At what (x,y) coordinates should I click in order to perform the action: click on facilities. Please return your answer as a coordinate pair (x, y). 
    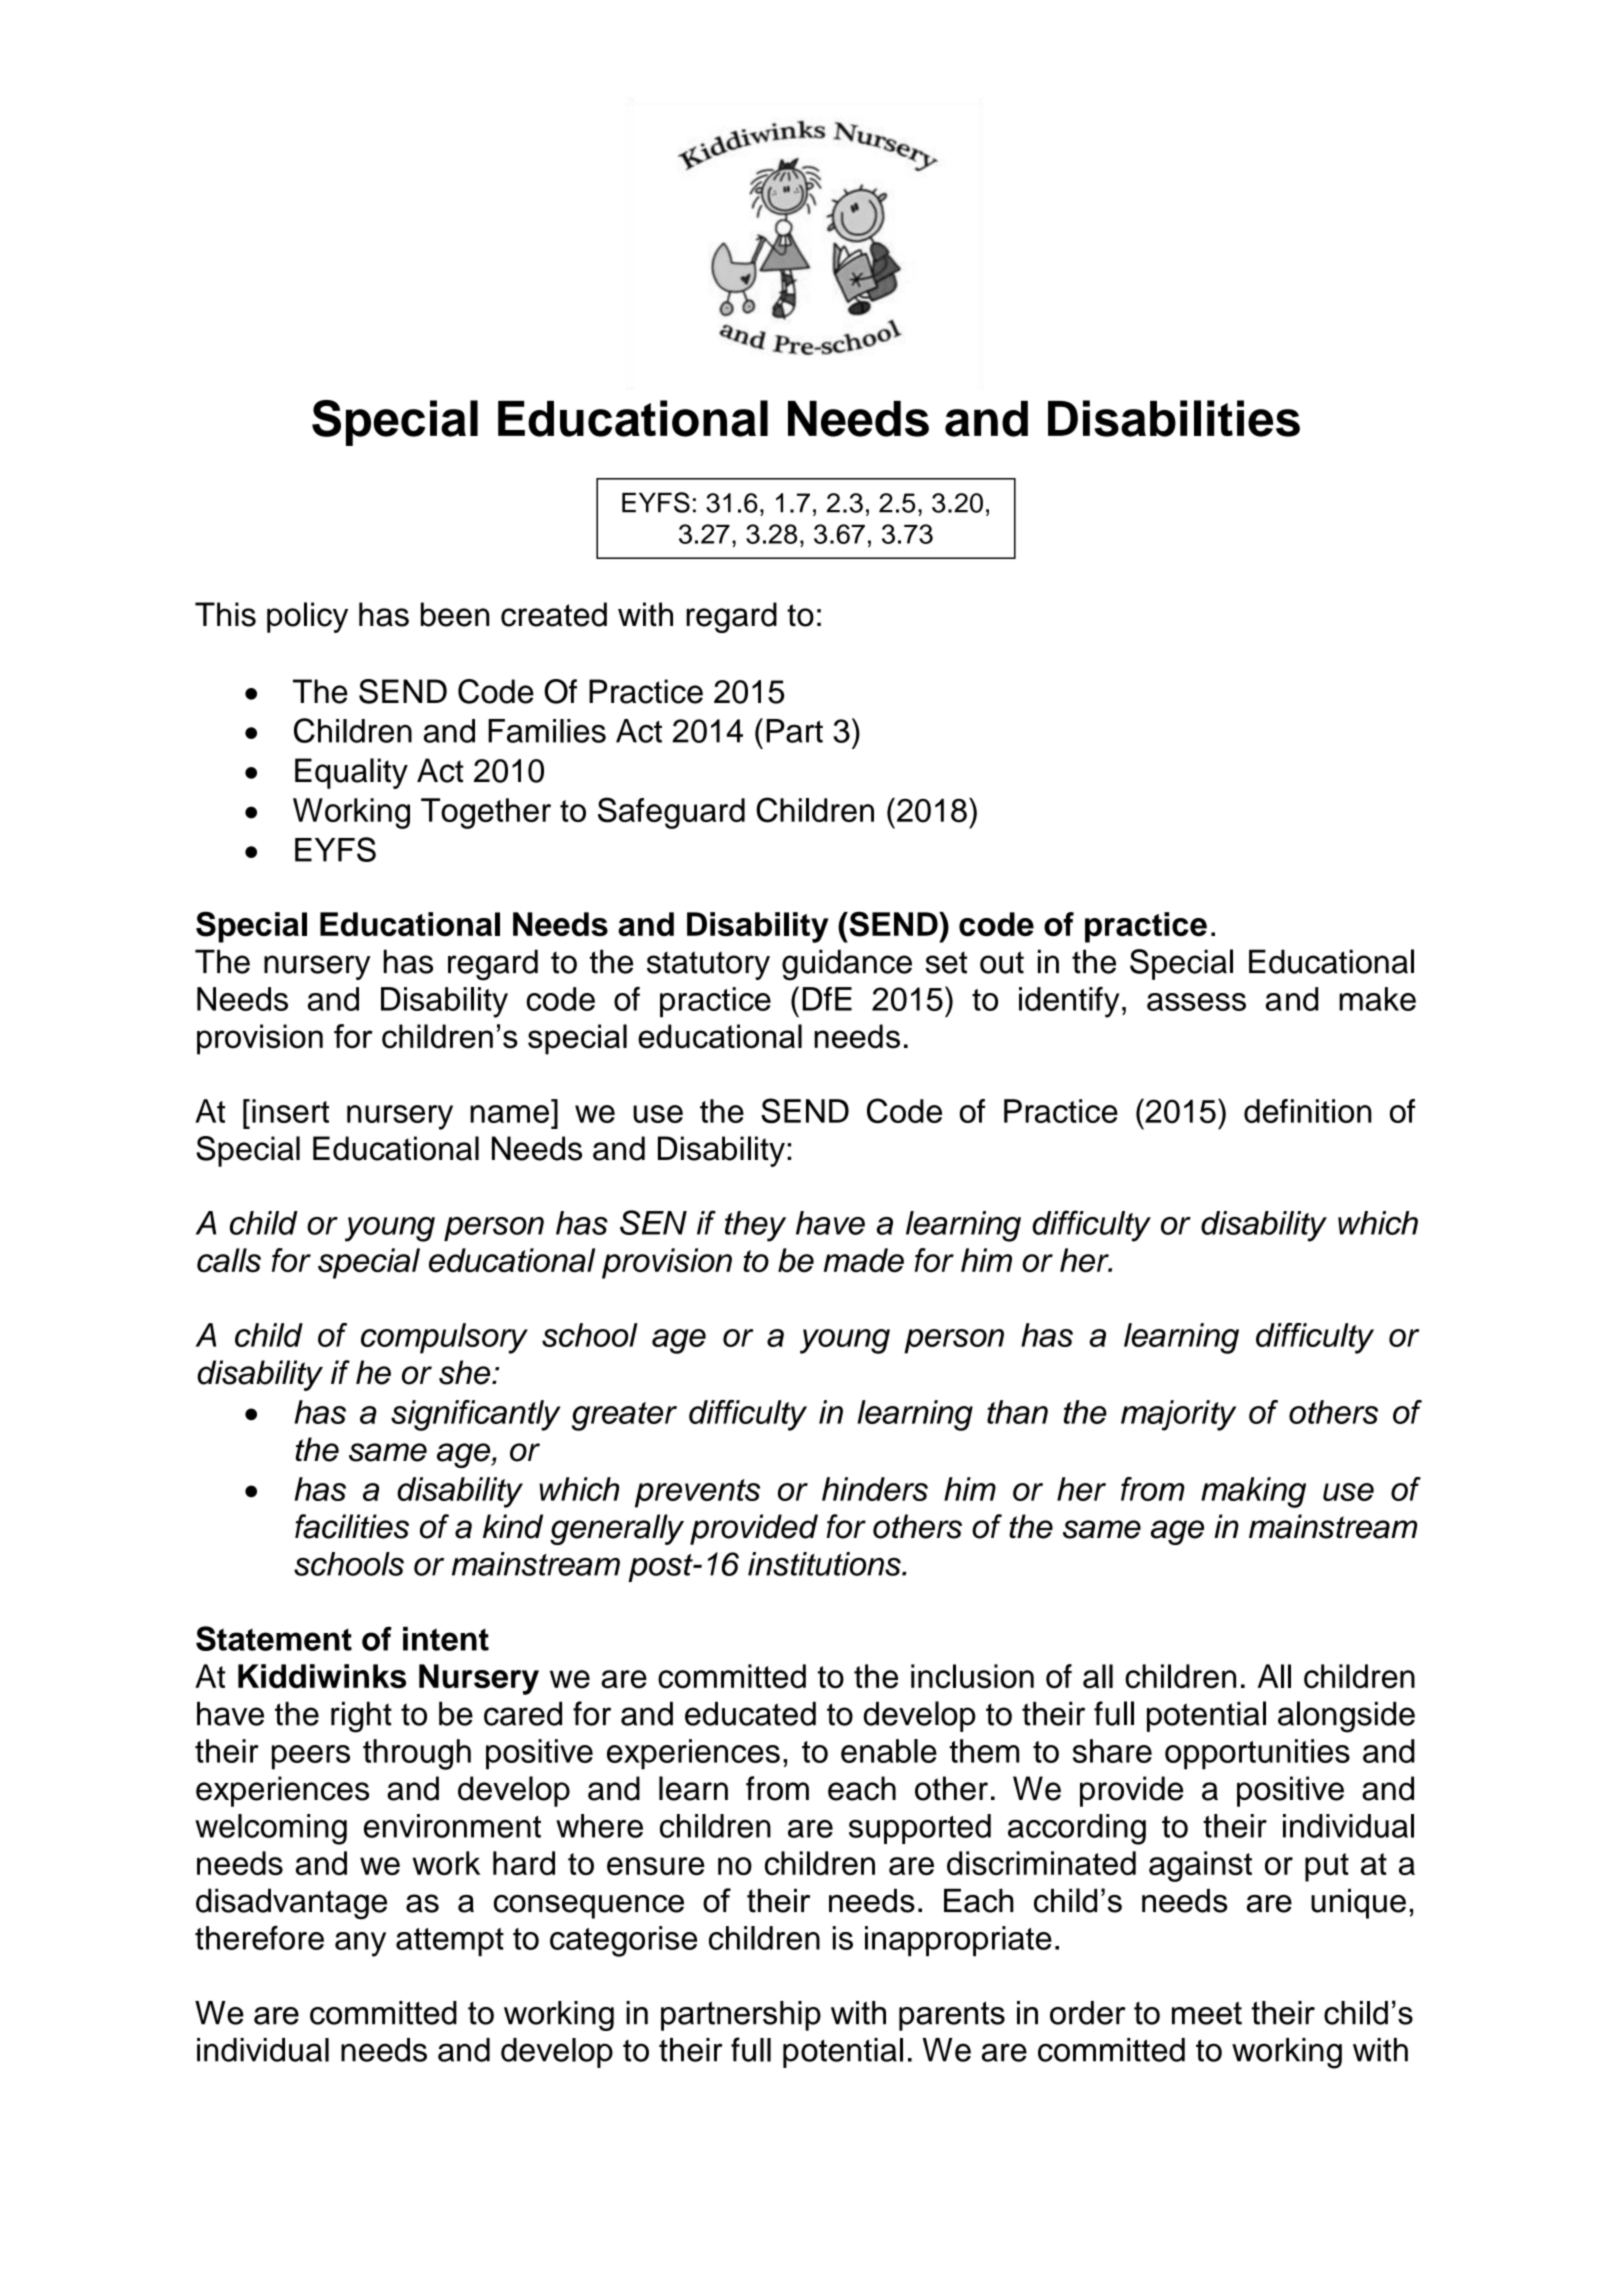
    Looking at the image, I should click on (352, 1526).
